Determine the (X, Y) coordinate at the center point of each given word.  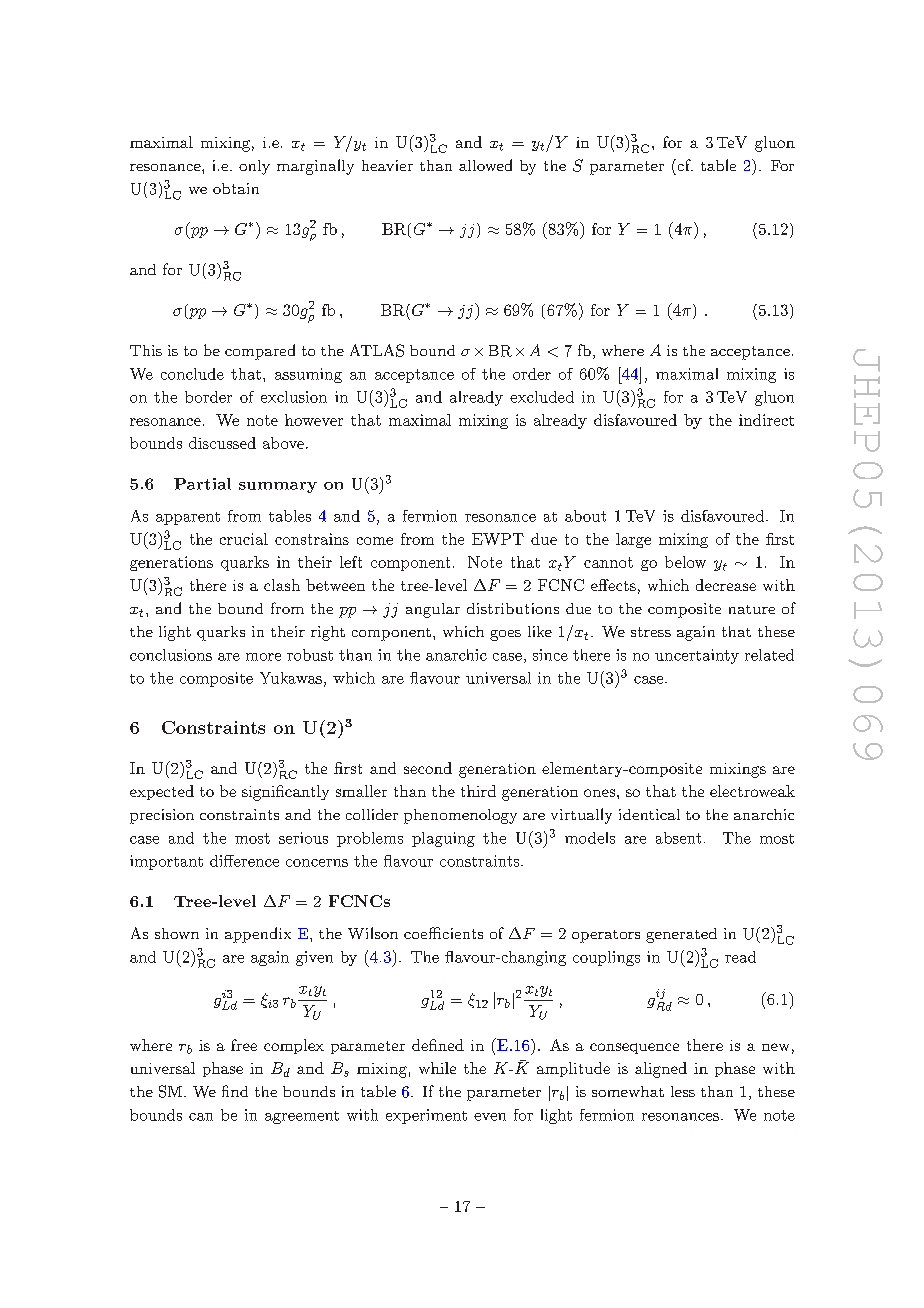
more (263, 657)
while (437, 1068)
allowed (485, 165)
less (683, 1091)
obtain (236, 188)
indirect (766, 420)
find (235, 1091)
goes (505, 635)
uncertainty (697, 656)
